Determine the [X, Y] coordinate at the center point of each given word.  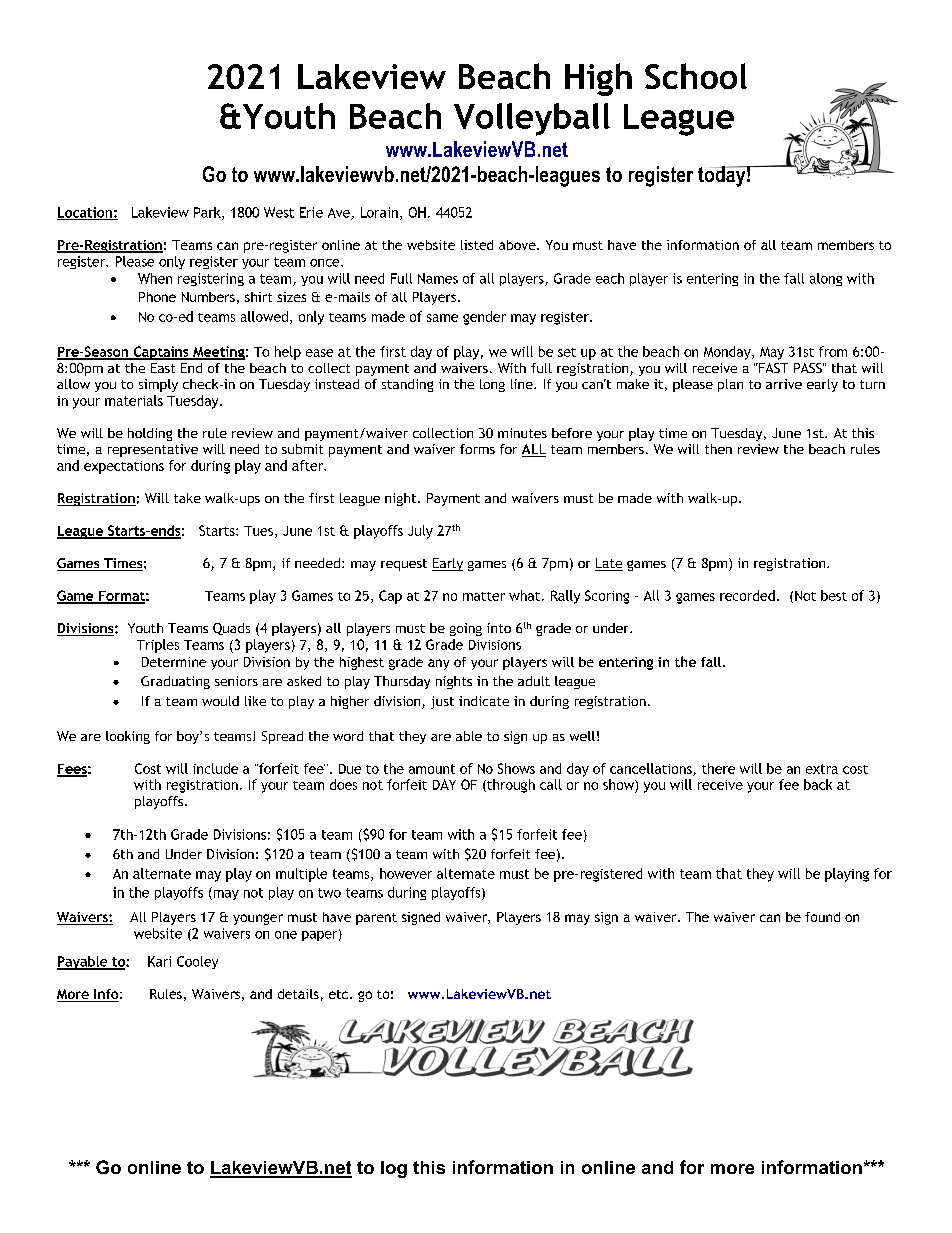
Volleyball [532, 119]
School [696, 76]
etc [340, 994]
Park [208, 213]
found [822, 917]
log [394, 1169]
